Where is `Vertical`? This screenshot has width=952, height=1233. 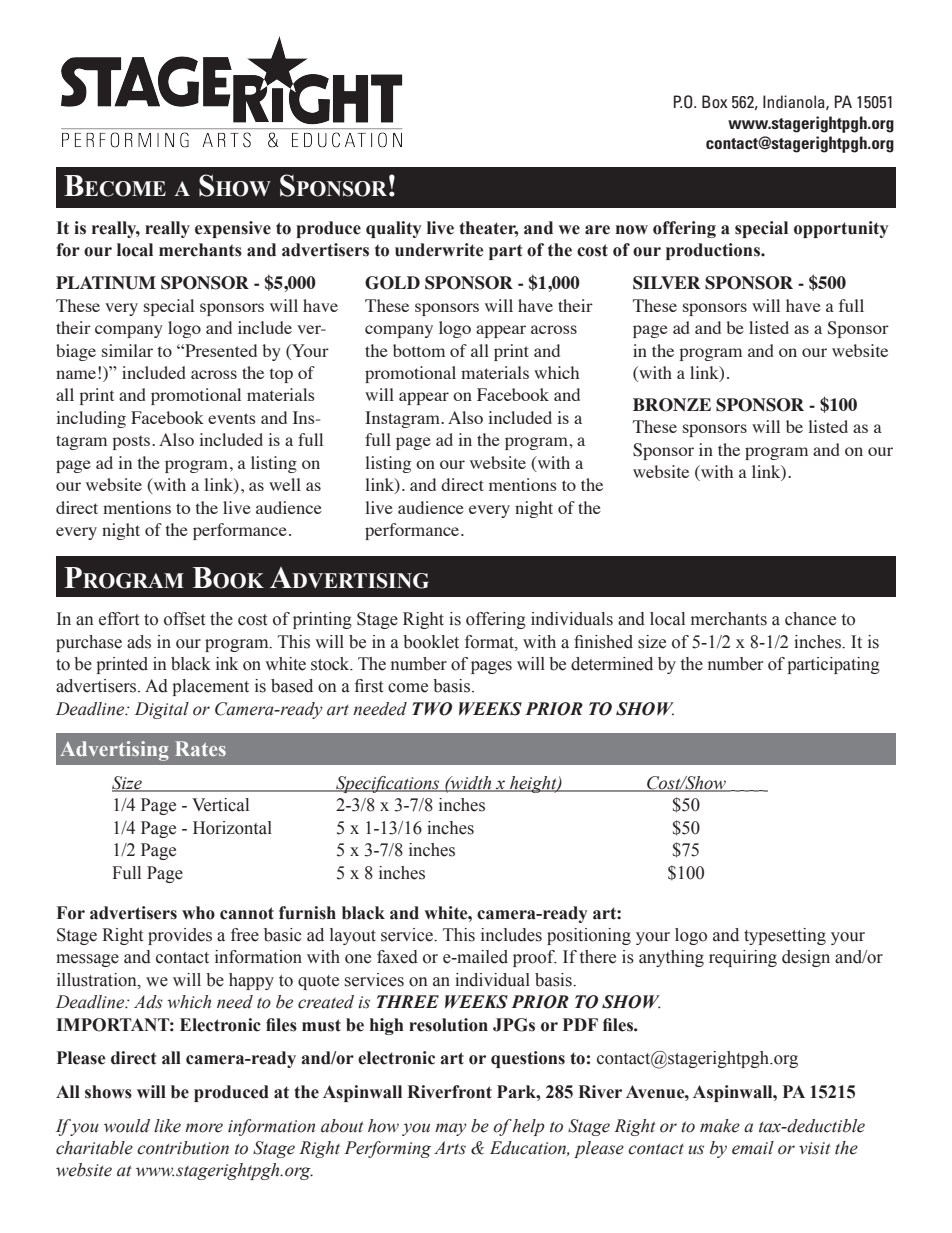 Vertical is located at coordinates (220, 805).
